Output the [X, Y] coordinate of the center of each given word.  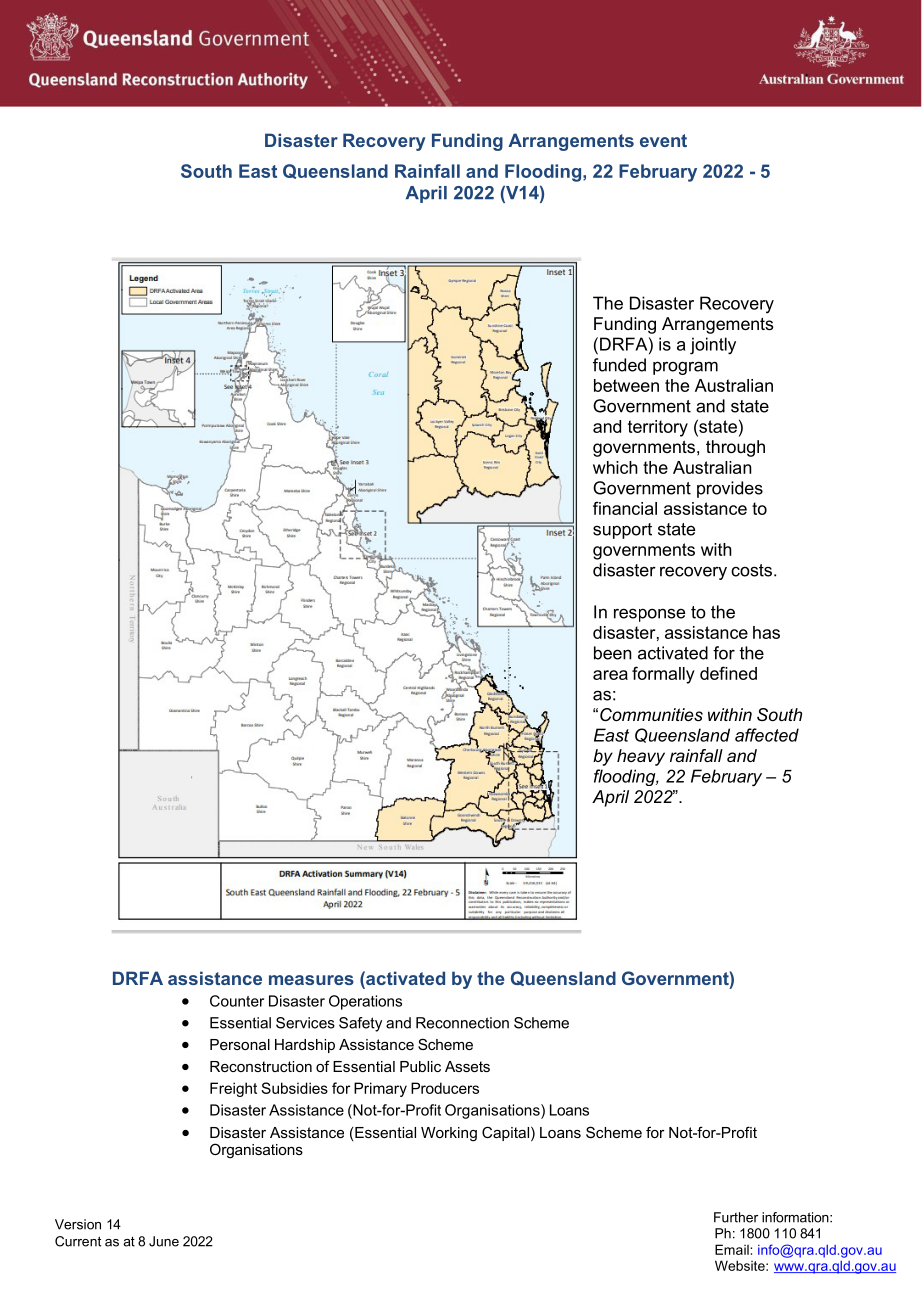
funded [619, 365]
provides [730, 489]
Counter [237, 1001]
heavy [641, 757]
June [164, 1241]
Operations [365, 1002]
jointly [713, 346]
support [622, 531]
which [615, 467]
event [663, 140]
